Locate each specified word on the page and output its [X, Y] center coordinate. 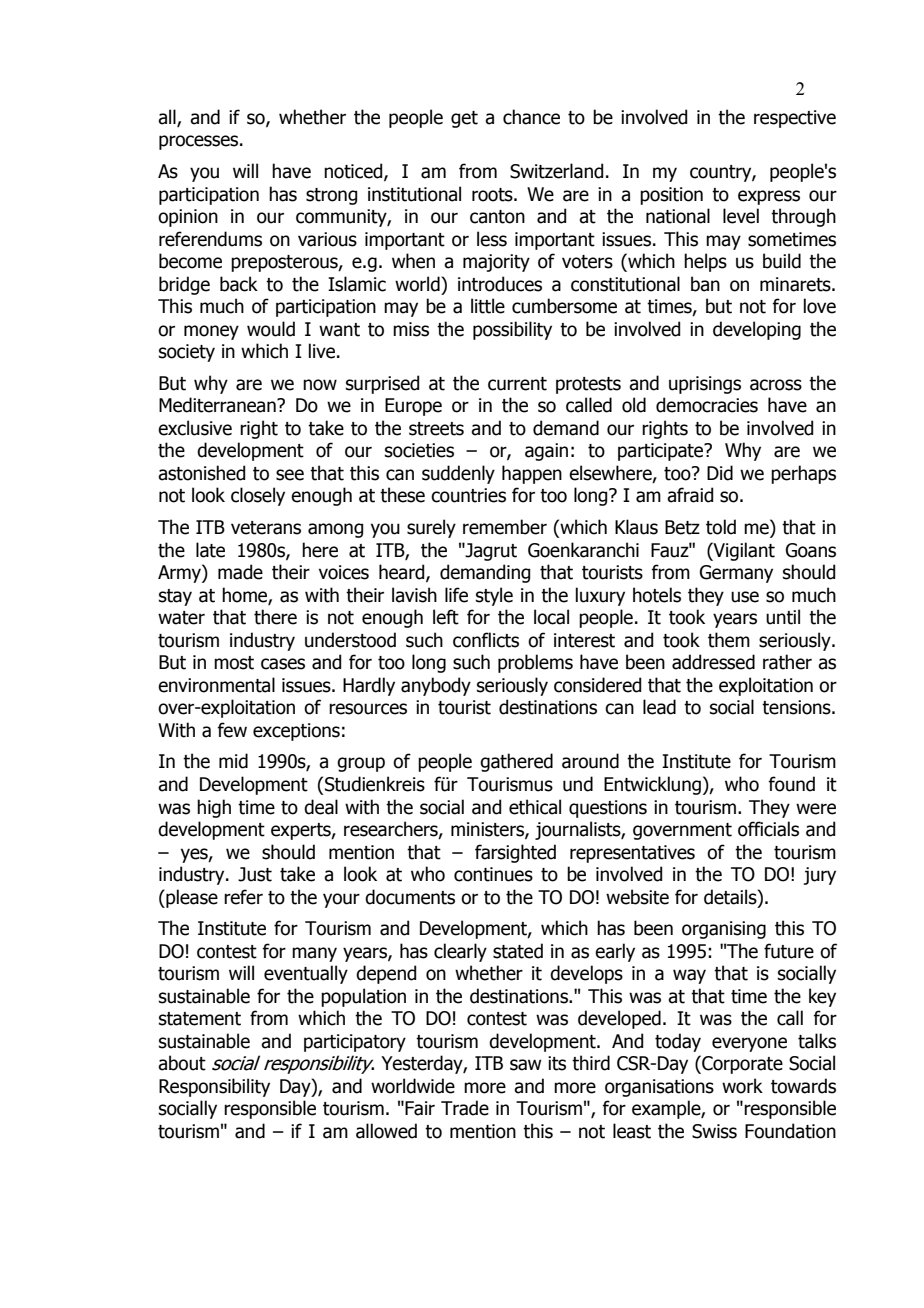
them [729, 640]
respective [795, 119]
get [464, 119]
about [182, 1063]
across [776, 385]
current [517, 384]
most [234, 663]
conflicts [486, 640]
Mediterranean [218, 405]
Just [255, 874]
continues [493, 874]
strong [331, 196]
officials [768, 829]
